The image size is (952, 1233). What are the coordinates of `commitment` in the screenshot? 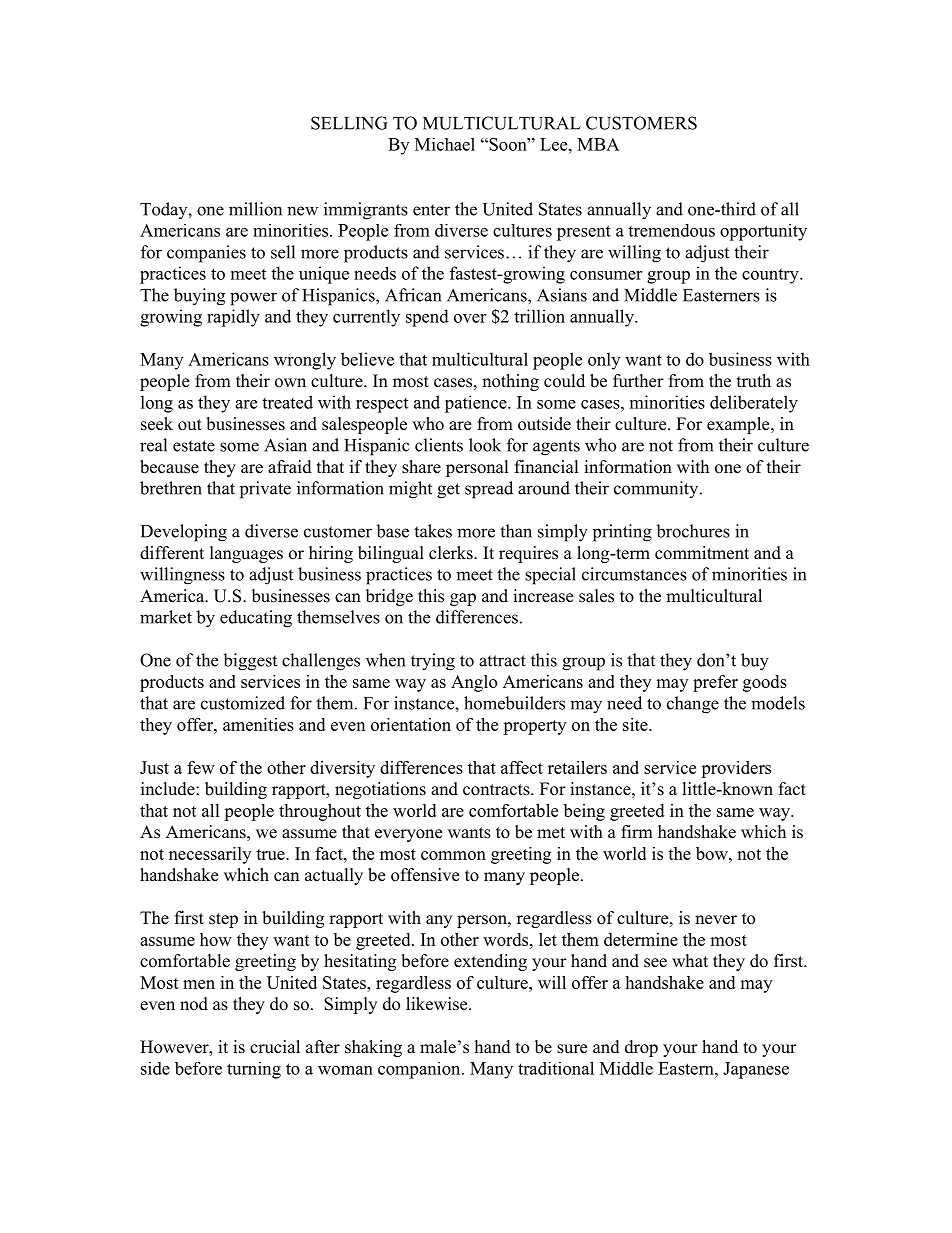 It's located at (702, 553).
